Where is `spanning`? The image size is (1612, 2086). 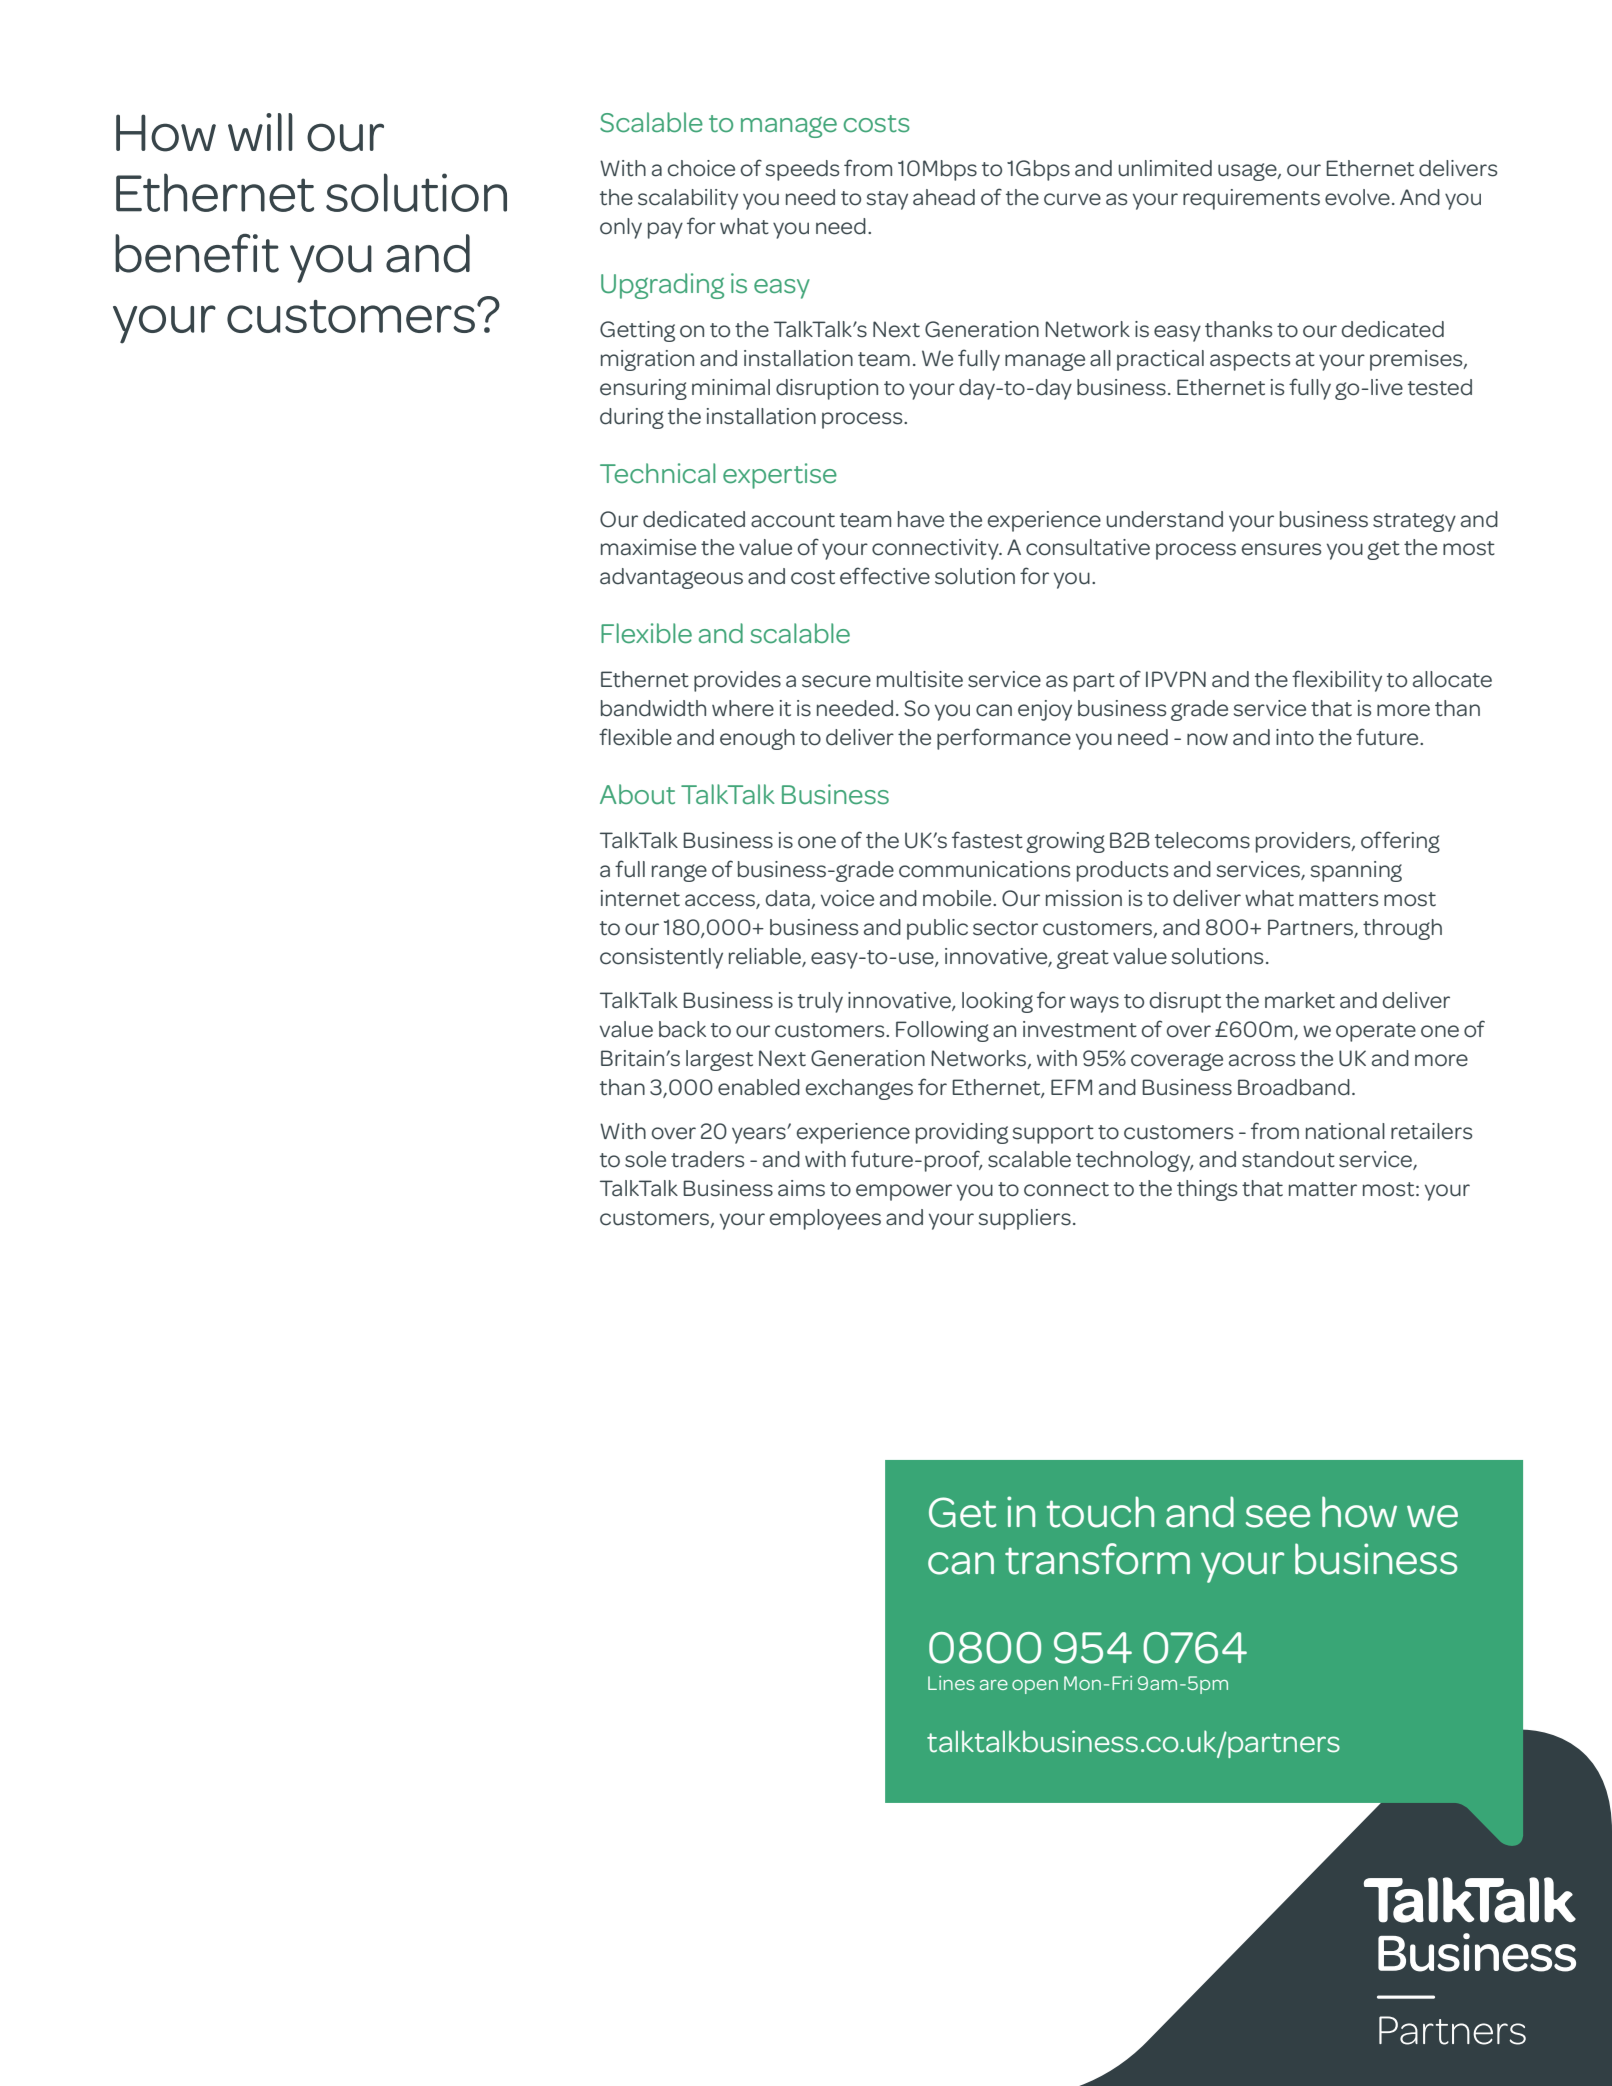 spanning is located at coordinates (1356, 871).
